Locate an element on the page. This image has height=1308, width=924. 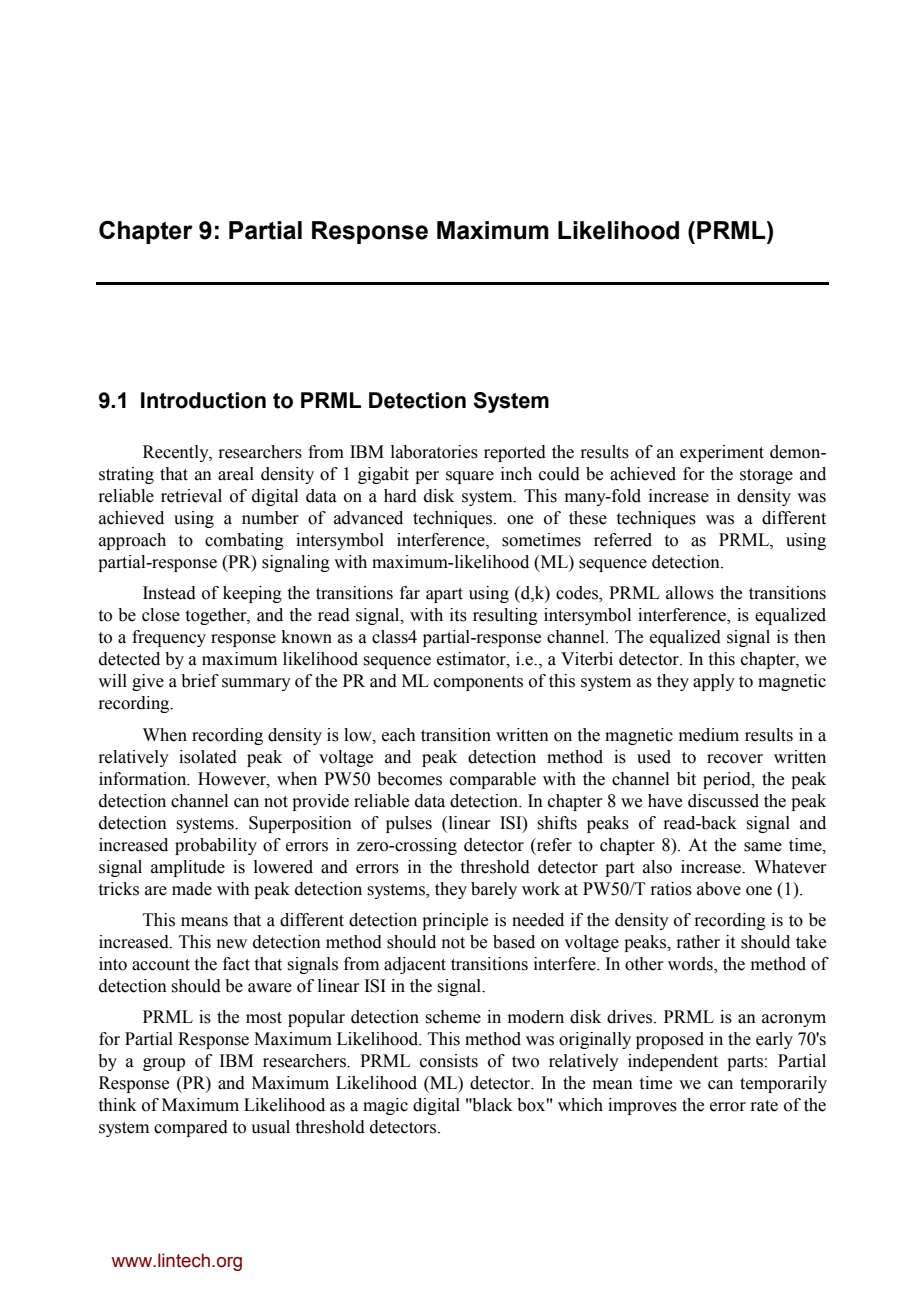
experiment is located at coordinates (722, 453).
